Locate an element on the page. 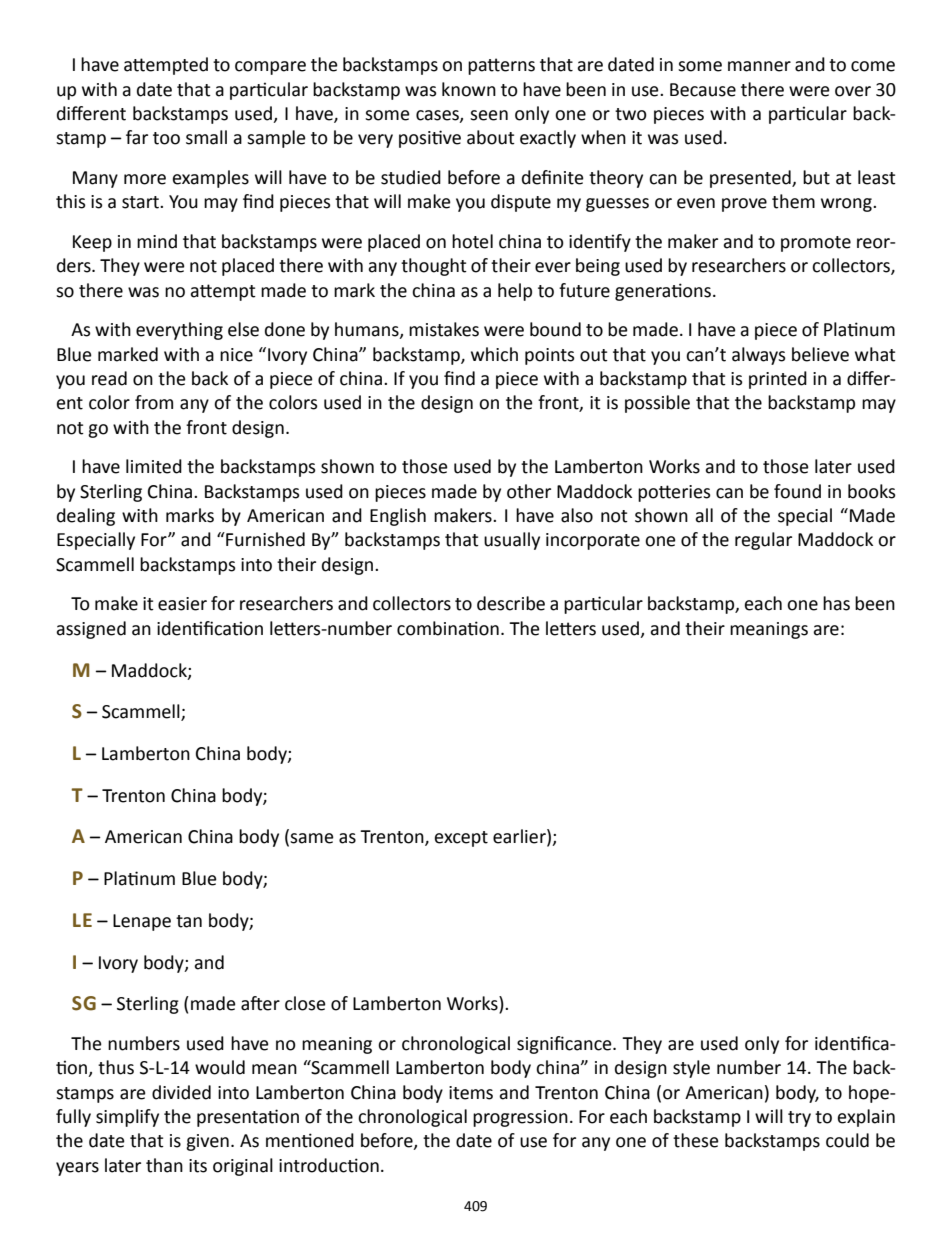 The height and width of the image is (1233, 952). known is located at coordinates (469, 89).
